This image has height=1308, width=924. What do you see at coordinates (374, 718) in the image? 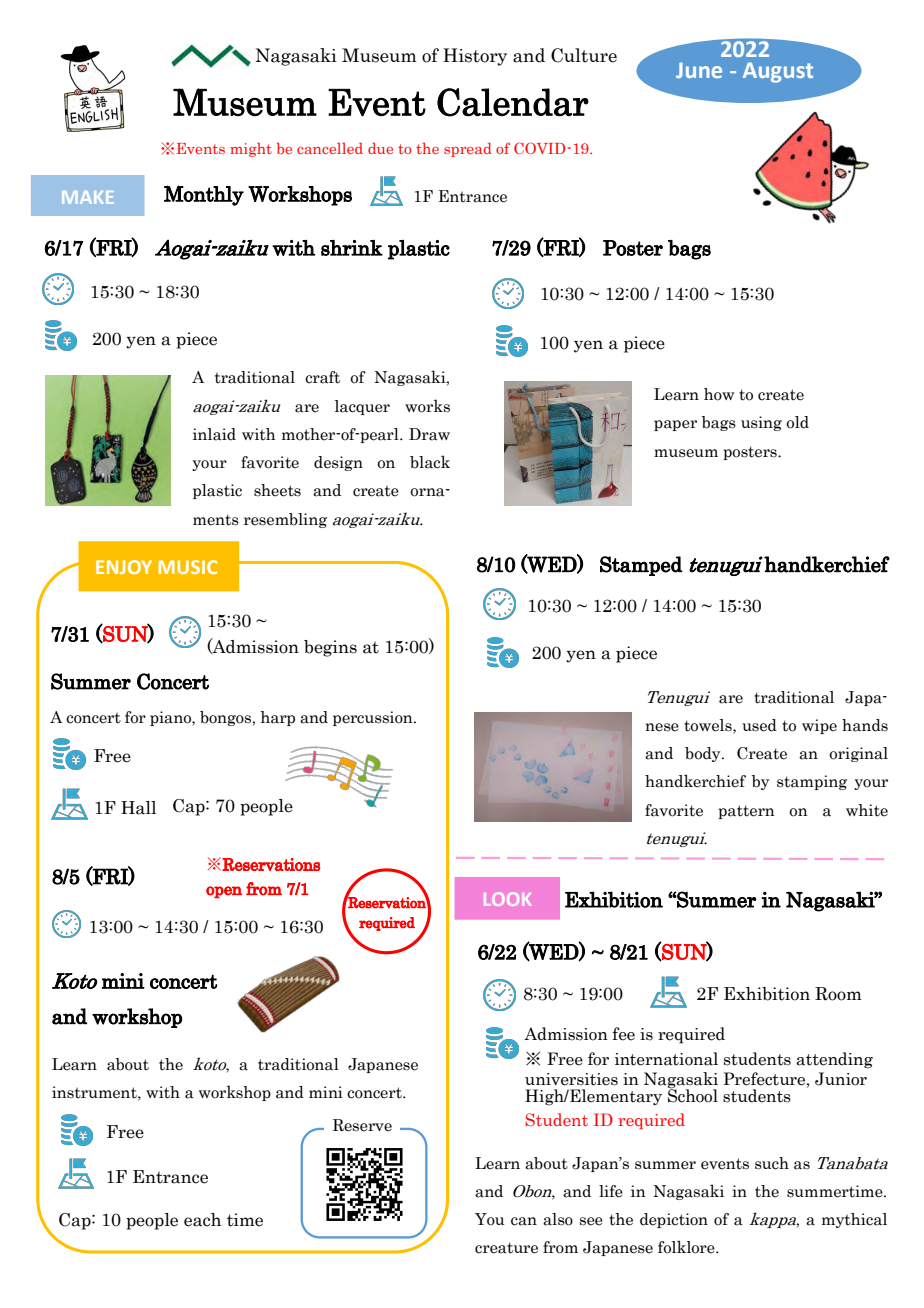
I see `percussion` at bounding box center [374, 718].
